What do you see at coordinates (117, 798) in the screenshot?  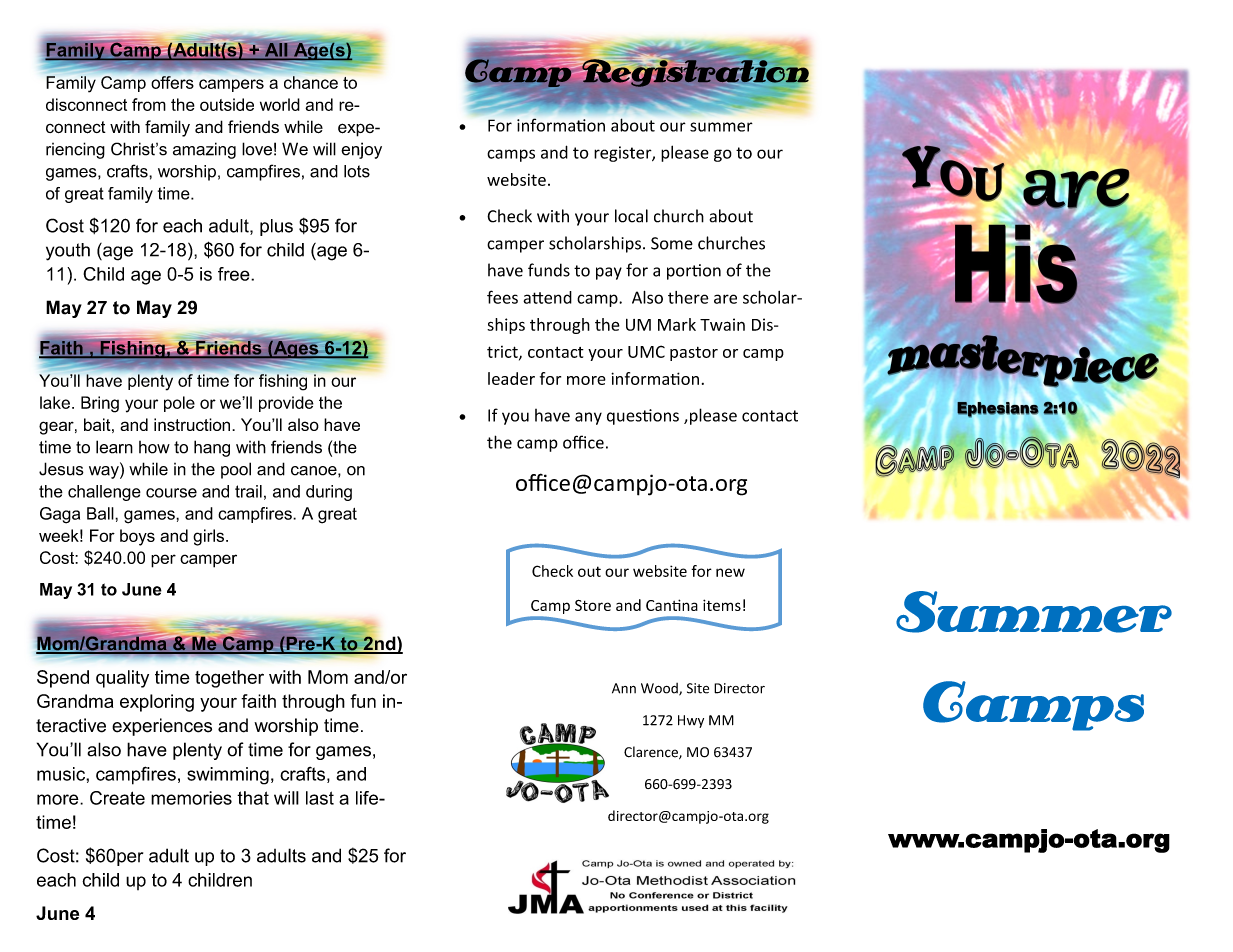 I see `Create` at bounding box center [117, 798].
